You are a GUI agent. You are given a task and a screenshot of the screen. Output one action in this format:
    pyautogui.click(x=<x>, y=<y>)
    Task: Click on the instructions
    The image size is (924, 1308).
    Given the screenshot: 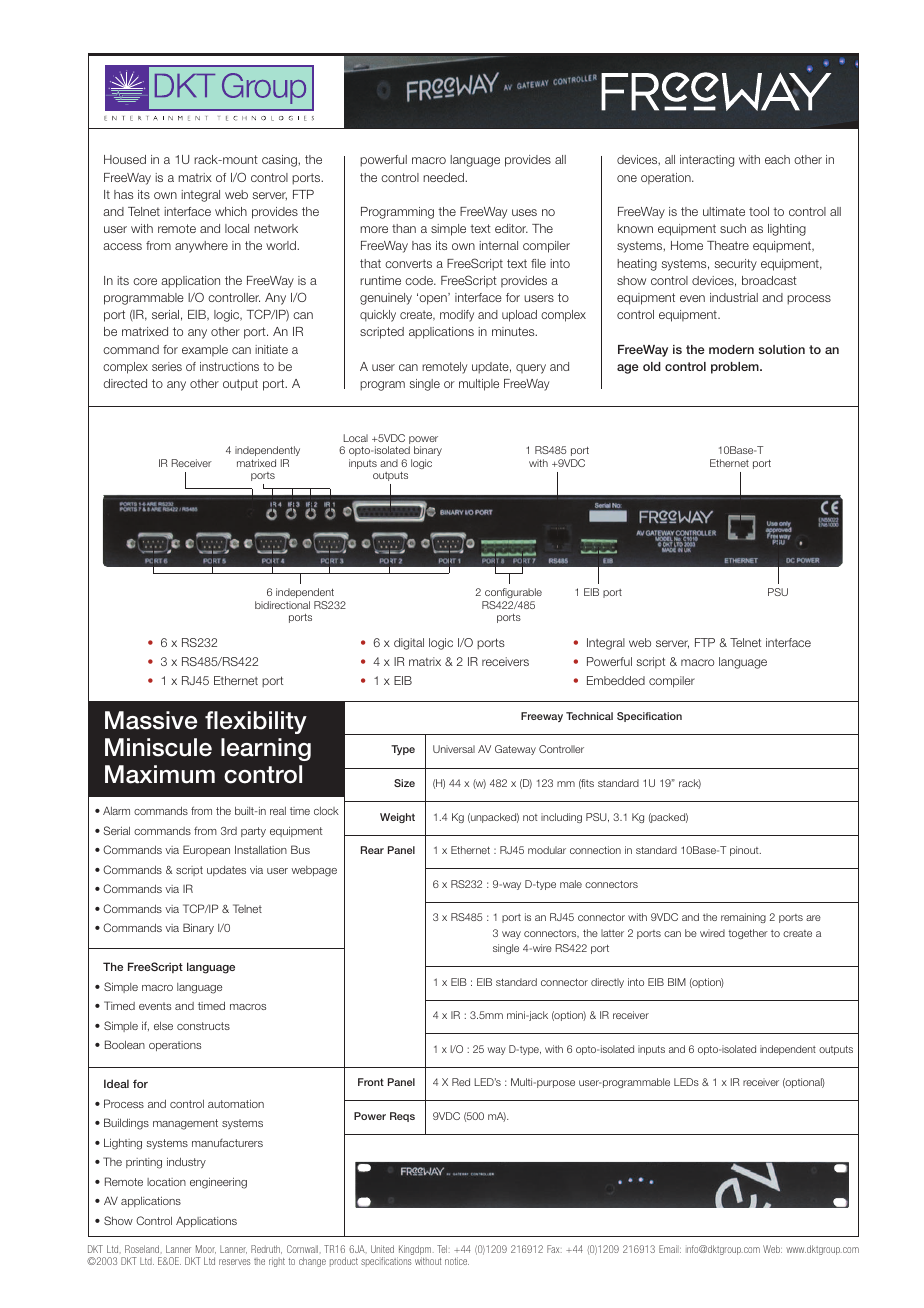 What is the action you would take?
    pyautogui.click(x=229, y=366)
